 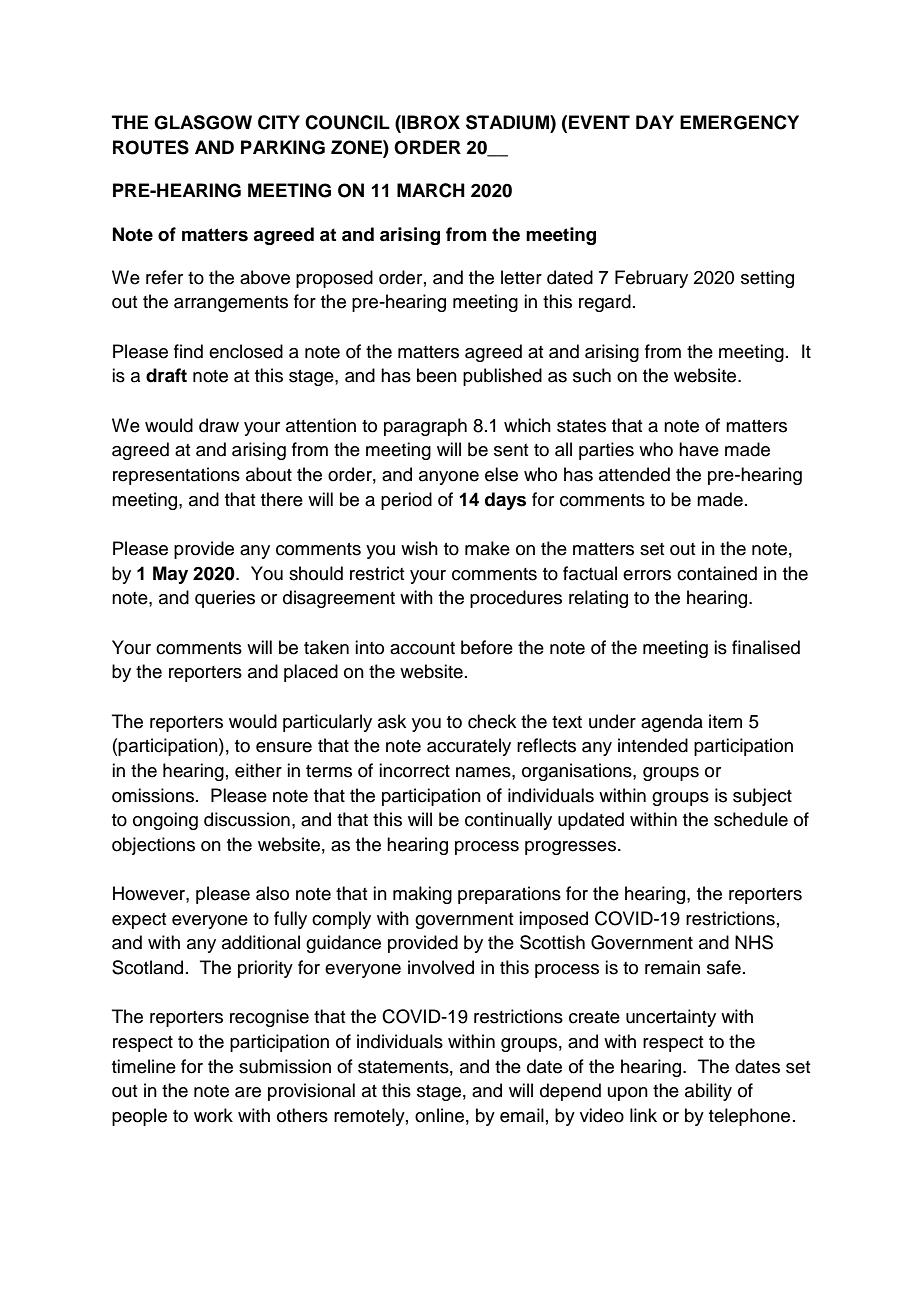 I want to click on intended, so click(x=653, y=745).
